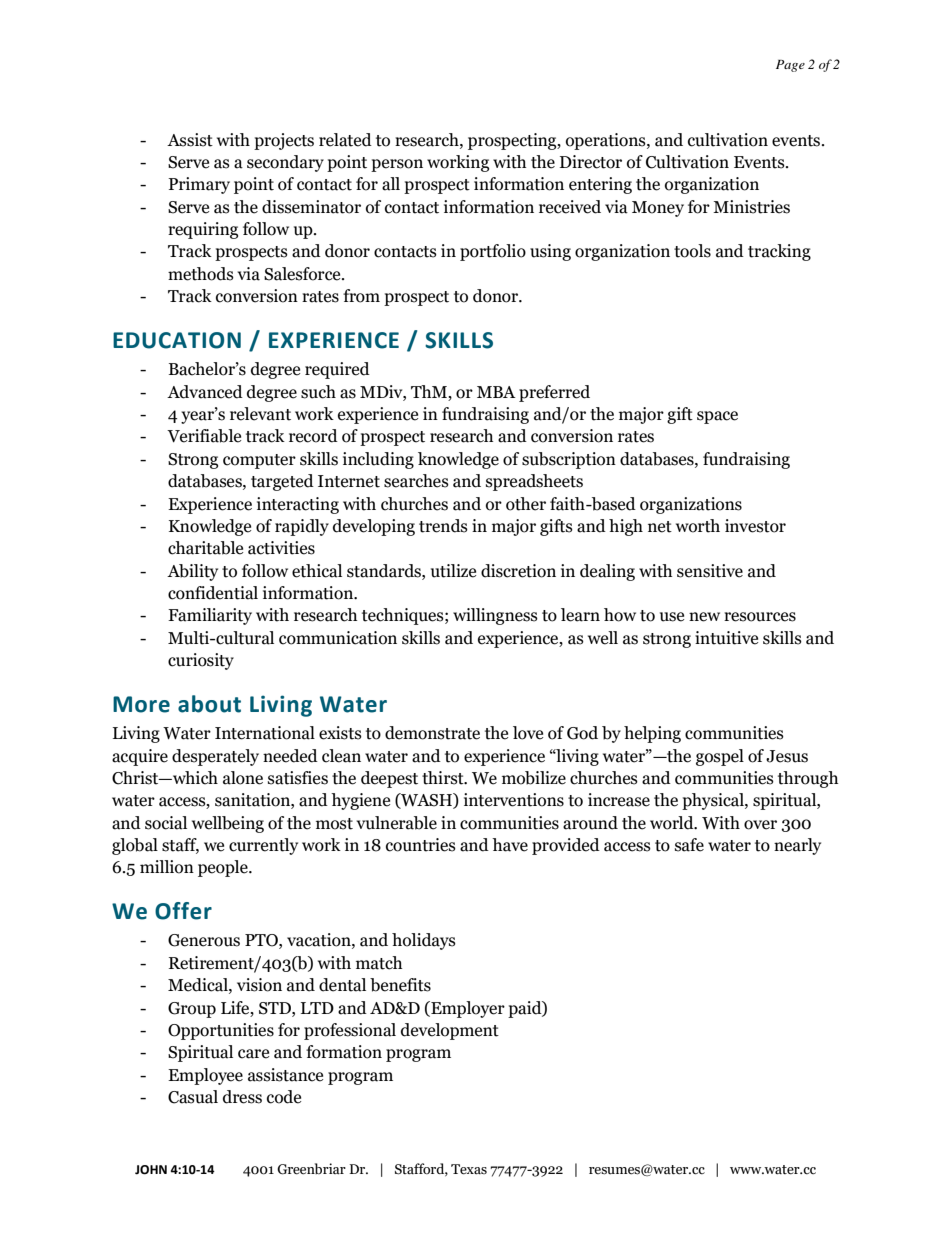 Image resolution: width=952 pixels, height=1233 pixels. Describe the element at coordinates (284, 141) in the screenshot. I see `projects` at that location.
